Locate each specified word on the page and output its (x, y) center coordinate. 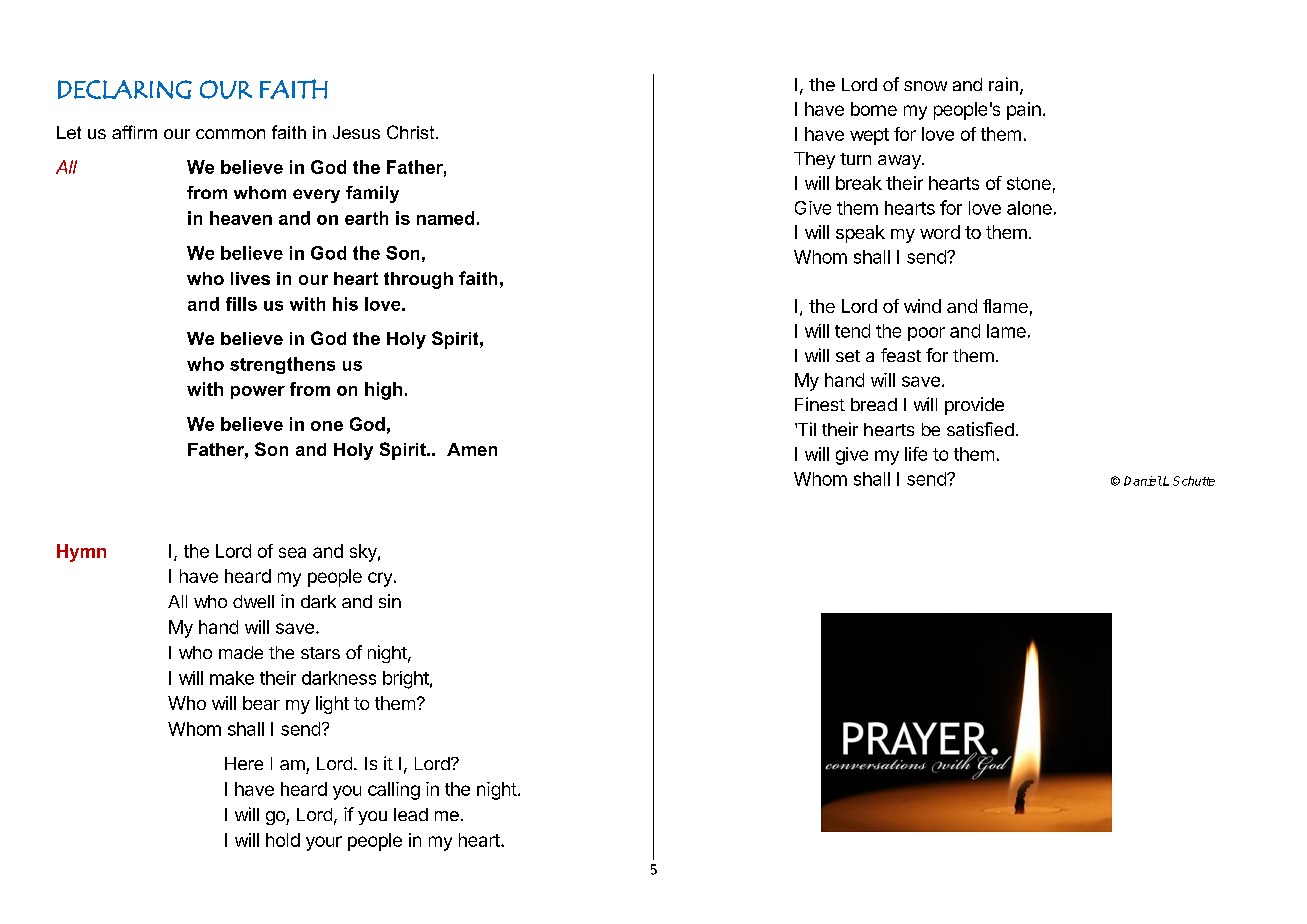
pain (1024, 111)
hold (283, 840)
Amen (472, 449)
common (230, 134)
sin (390, 601)
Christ (412, 132)
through (418, 280)
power (258, 392)
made (241, 652)
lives (250, 278)
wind (922, 306)
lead (411, 814)
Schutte (1194, 481)
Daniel (1143, 481)
